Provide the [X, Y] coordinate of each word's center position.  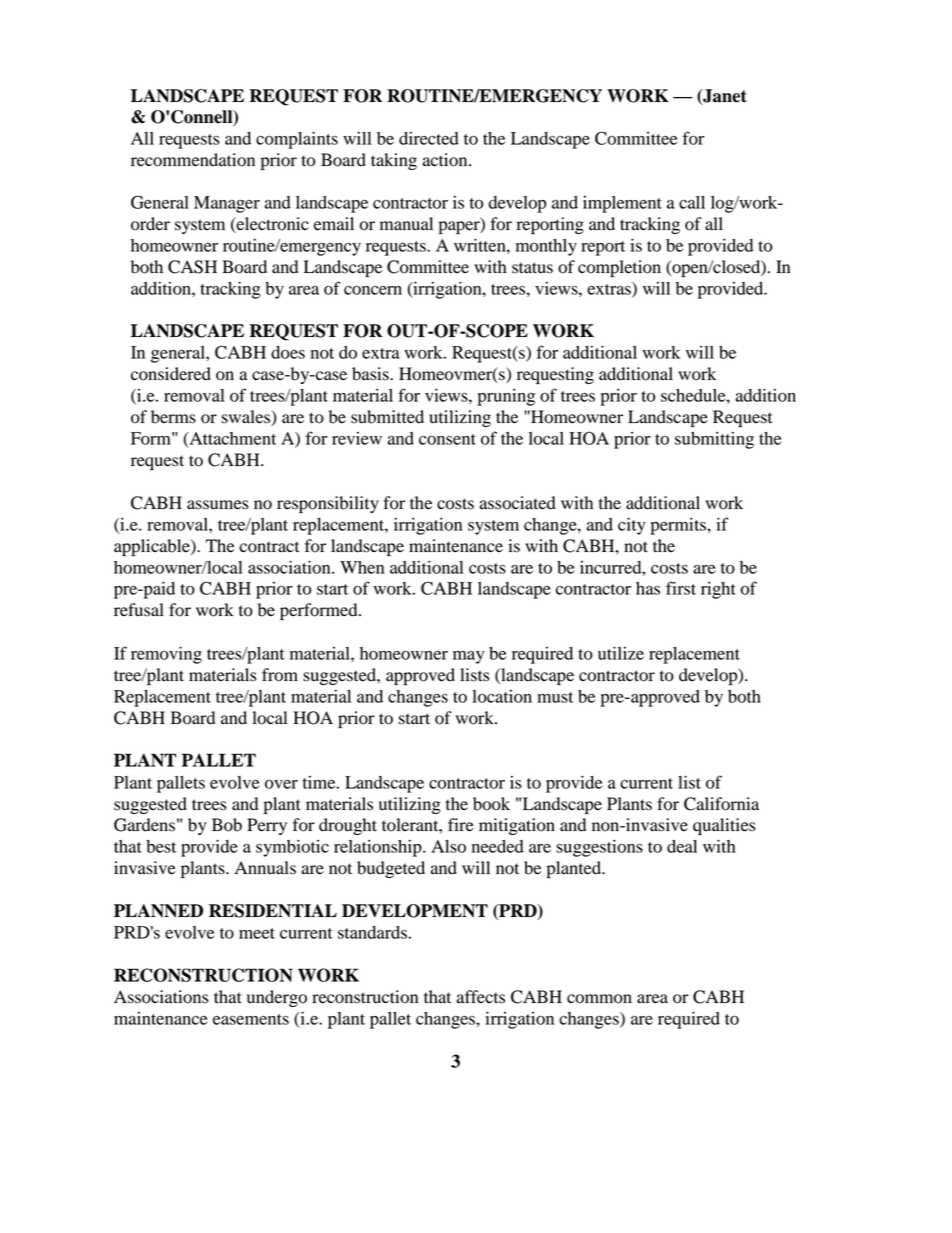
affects [481, 997]
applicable [153, 547]
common [599, 999]
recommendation [193, 160]
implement [622, 204]
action [446, 160]
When [362, 567]
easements [251, 1019]
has [648, 588]
